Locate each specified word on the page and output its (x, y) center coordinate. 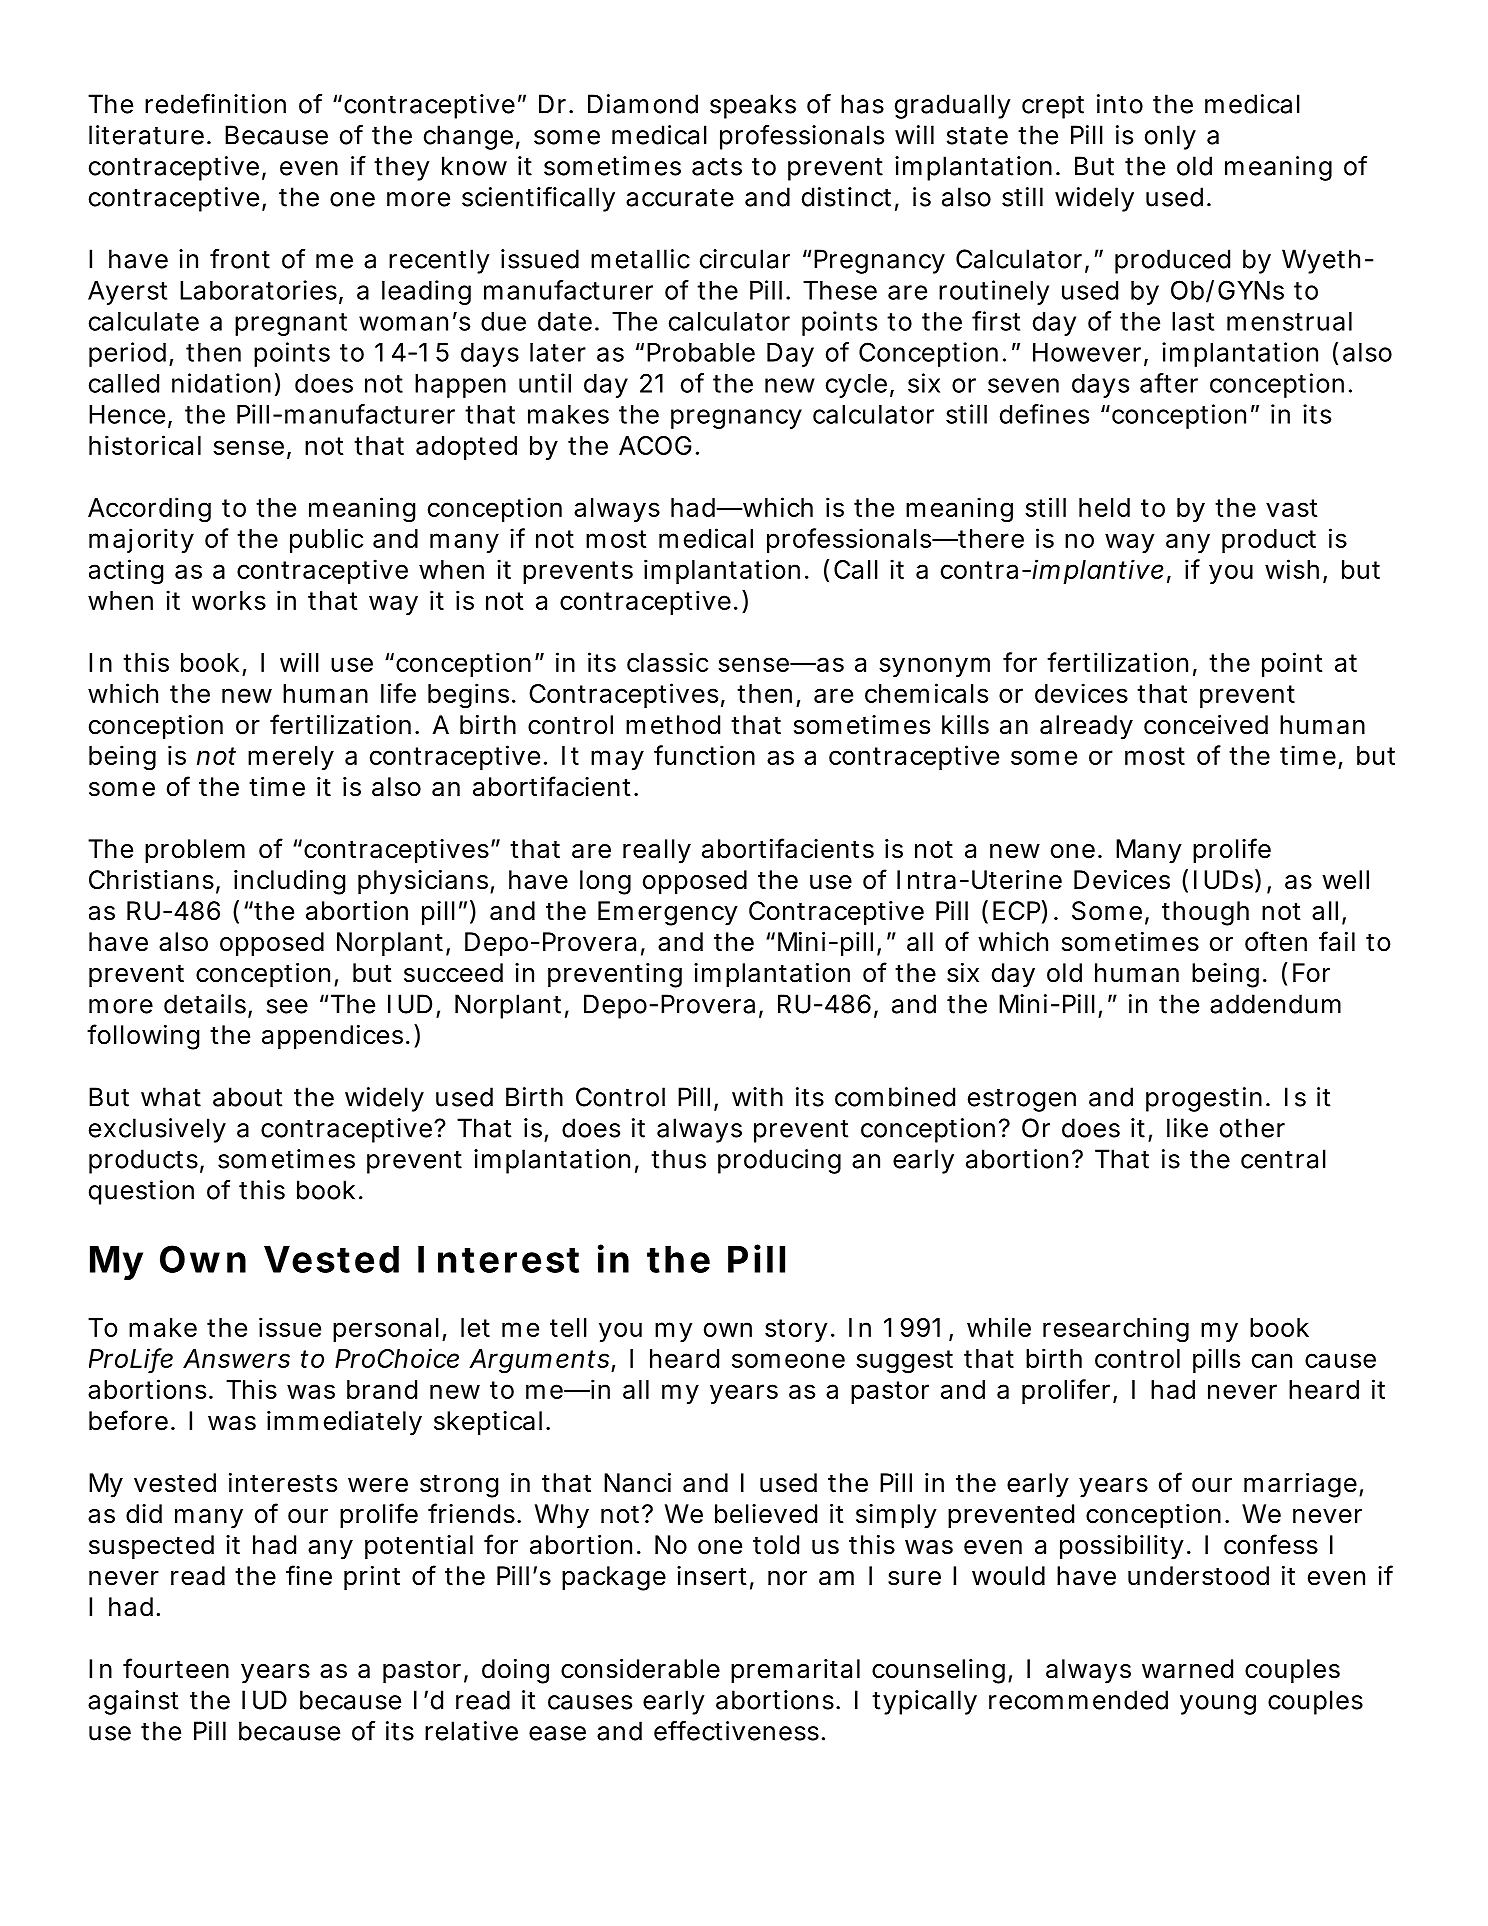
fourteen (176, 1668)
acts (717, 167)
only (1170, 137)
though (1205, 913)
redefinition (215, 104)
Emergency (668, 913)
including (289, 882)
